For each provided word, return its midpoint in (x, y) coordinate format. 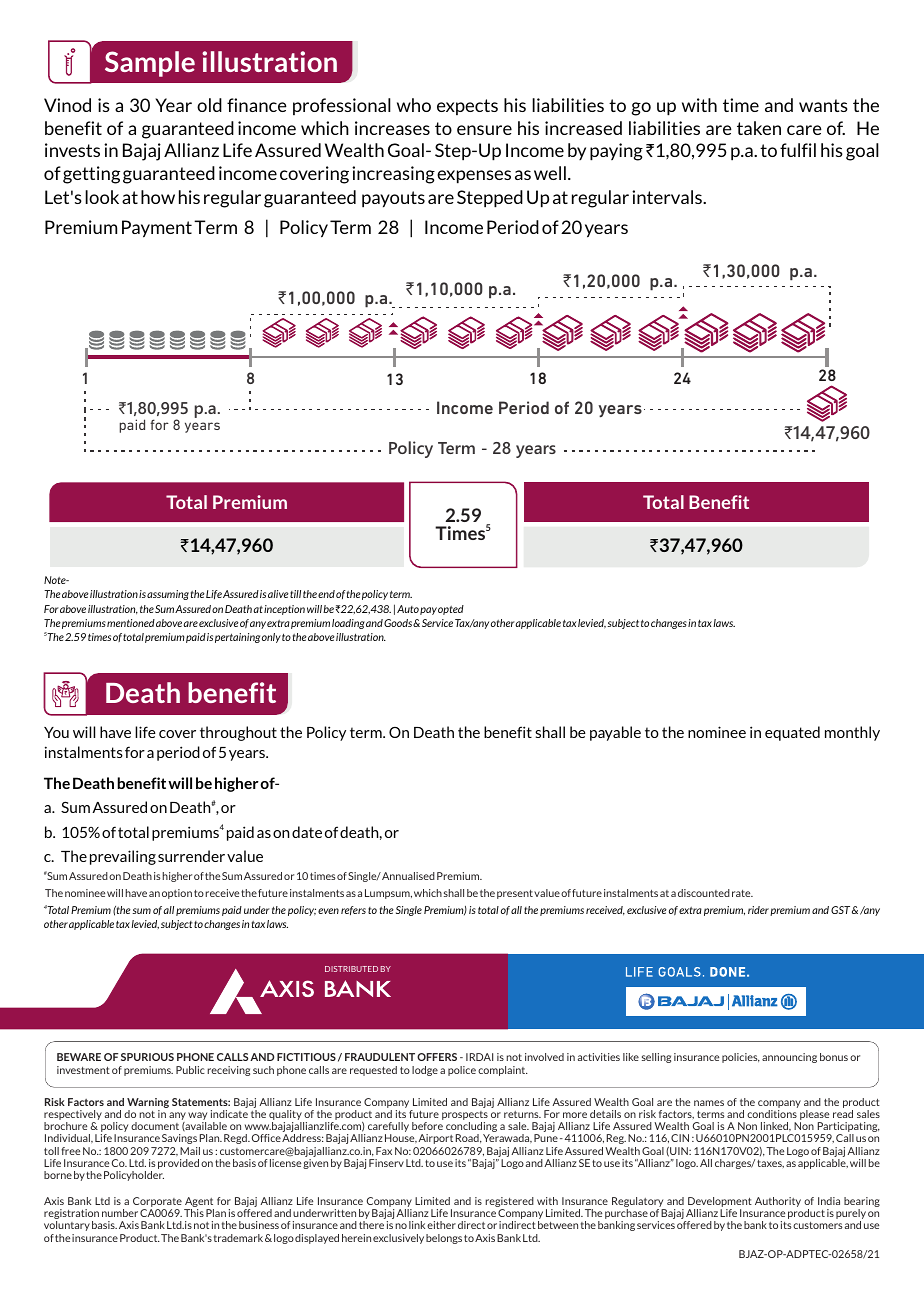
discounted (704, 893)
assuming (168, 595)
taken (759, 128)
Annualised (408, 876)
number (120, 1213)
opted (451, 610)
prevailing (123, 857)
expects (467, 107)
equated (792, 733)
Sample (150, 64)
